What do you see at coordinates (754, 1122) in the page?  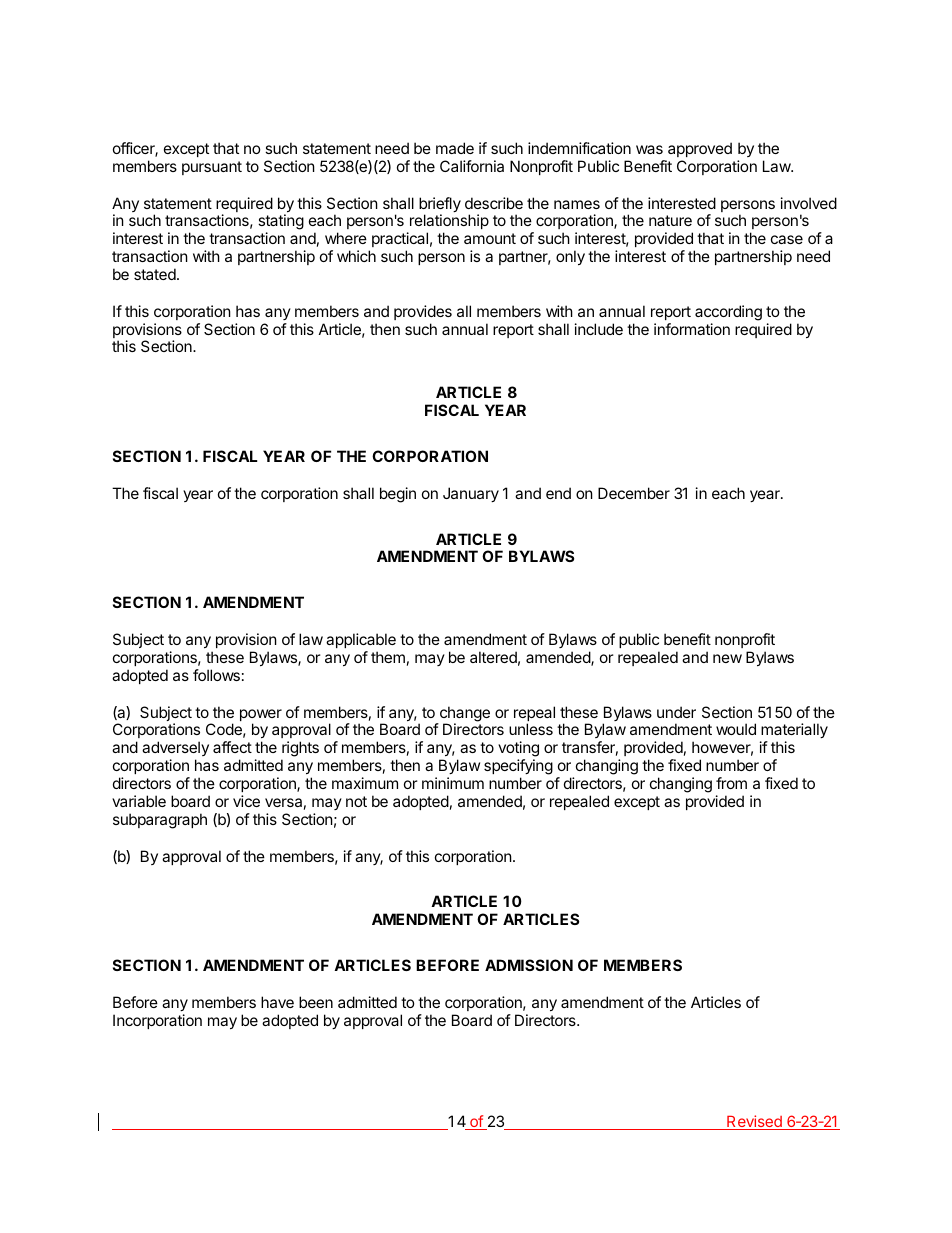 I see `Revised` at bounding box center [754, 1122].
